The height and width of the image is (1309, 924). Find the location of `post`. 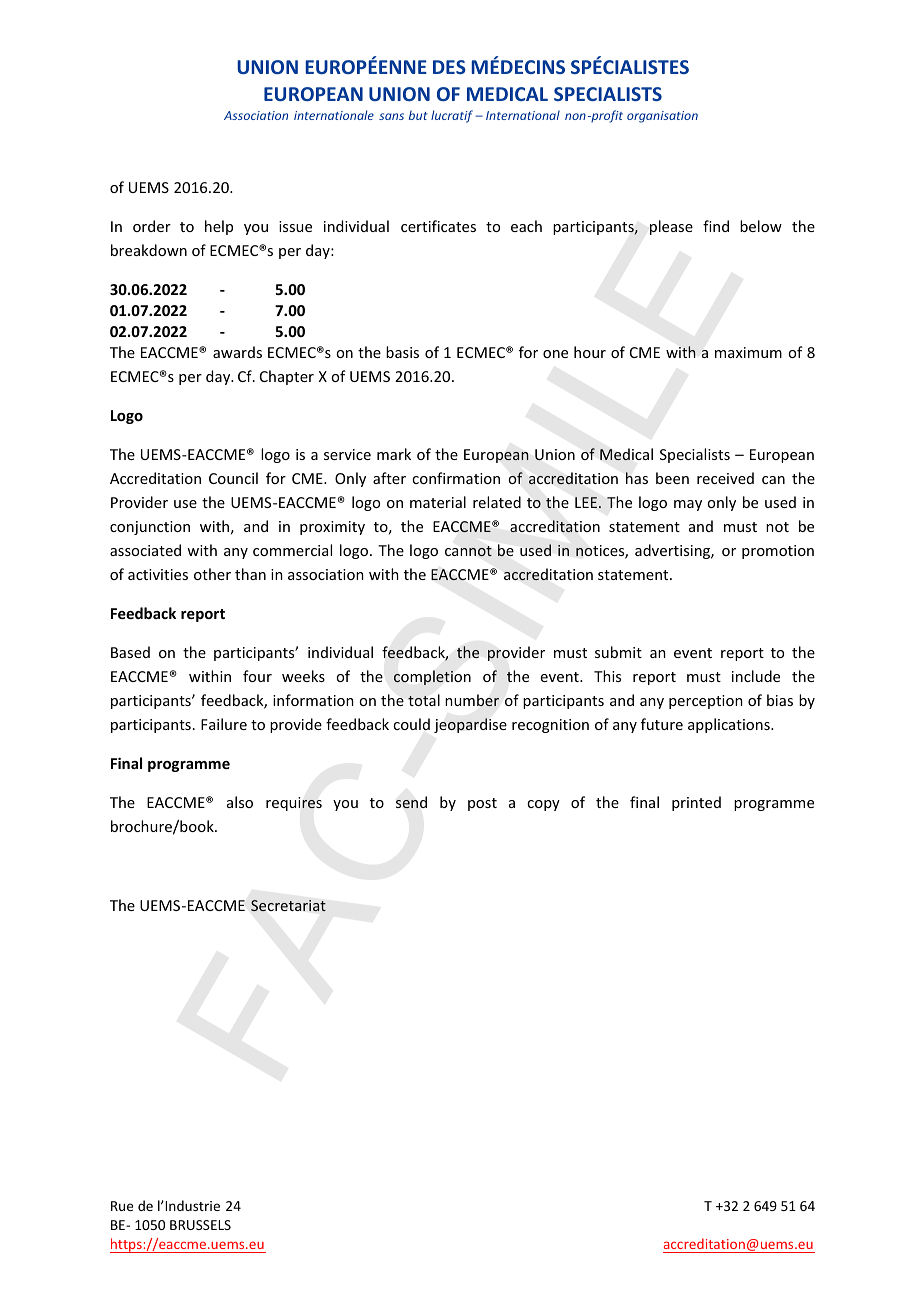

post is located at coordinates (482, 804).
